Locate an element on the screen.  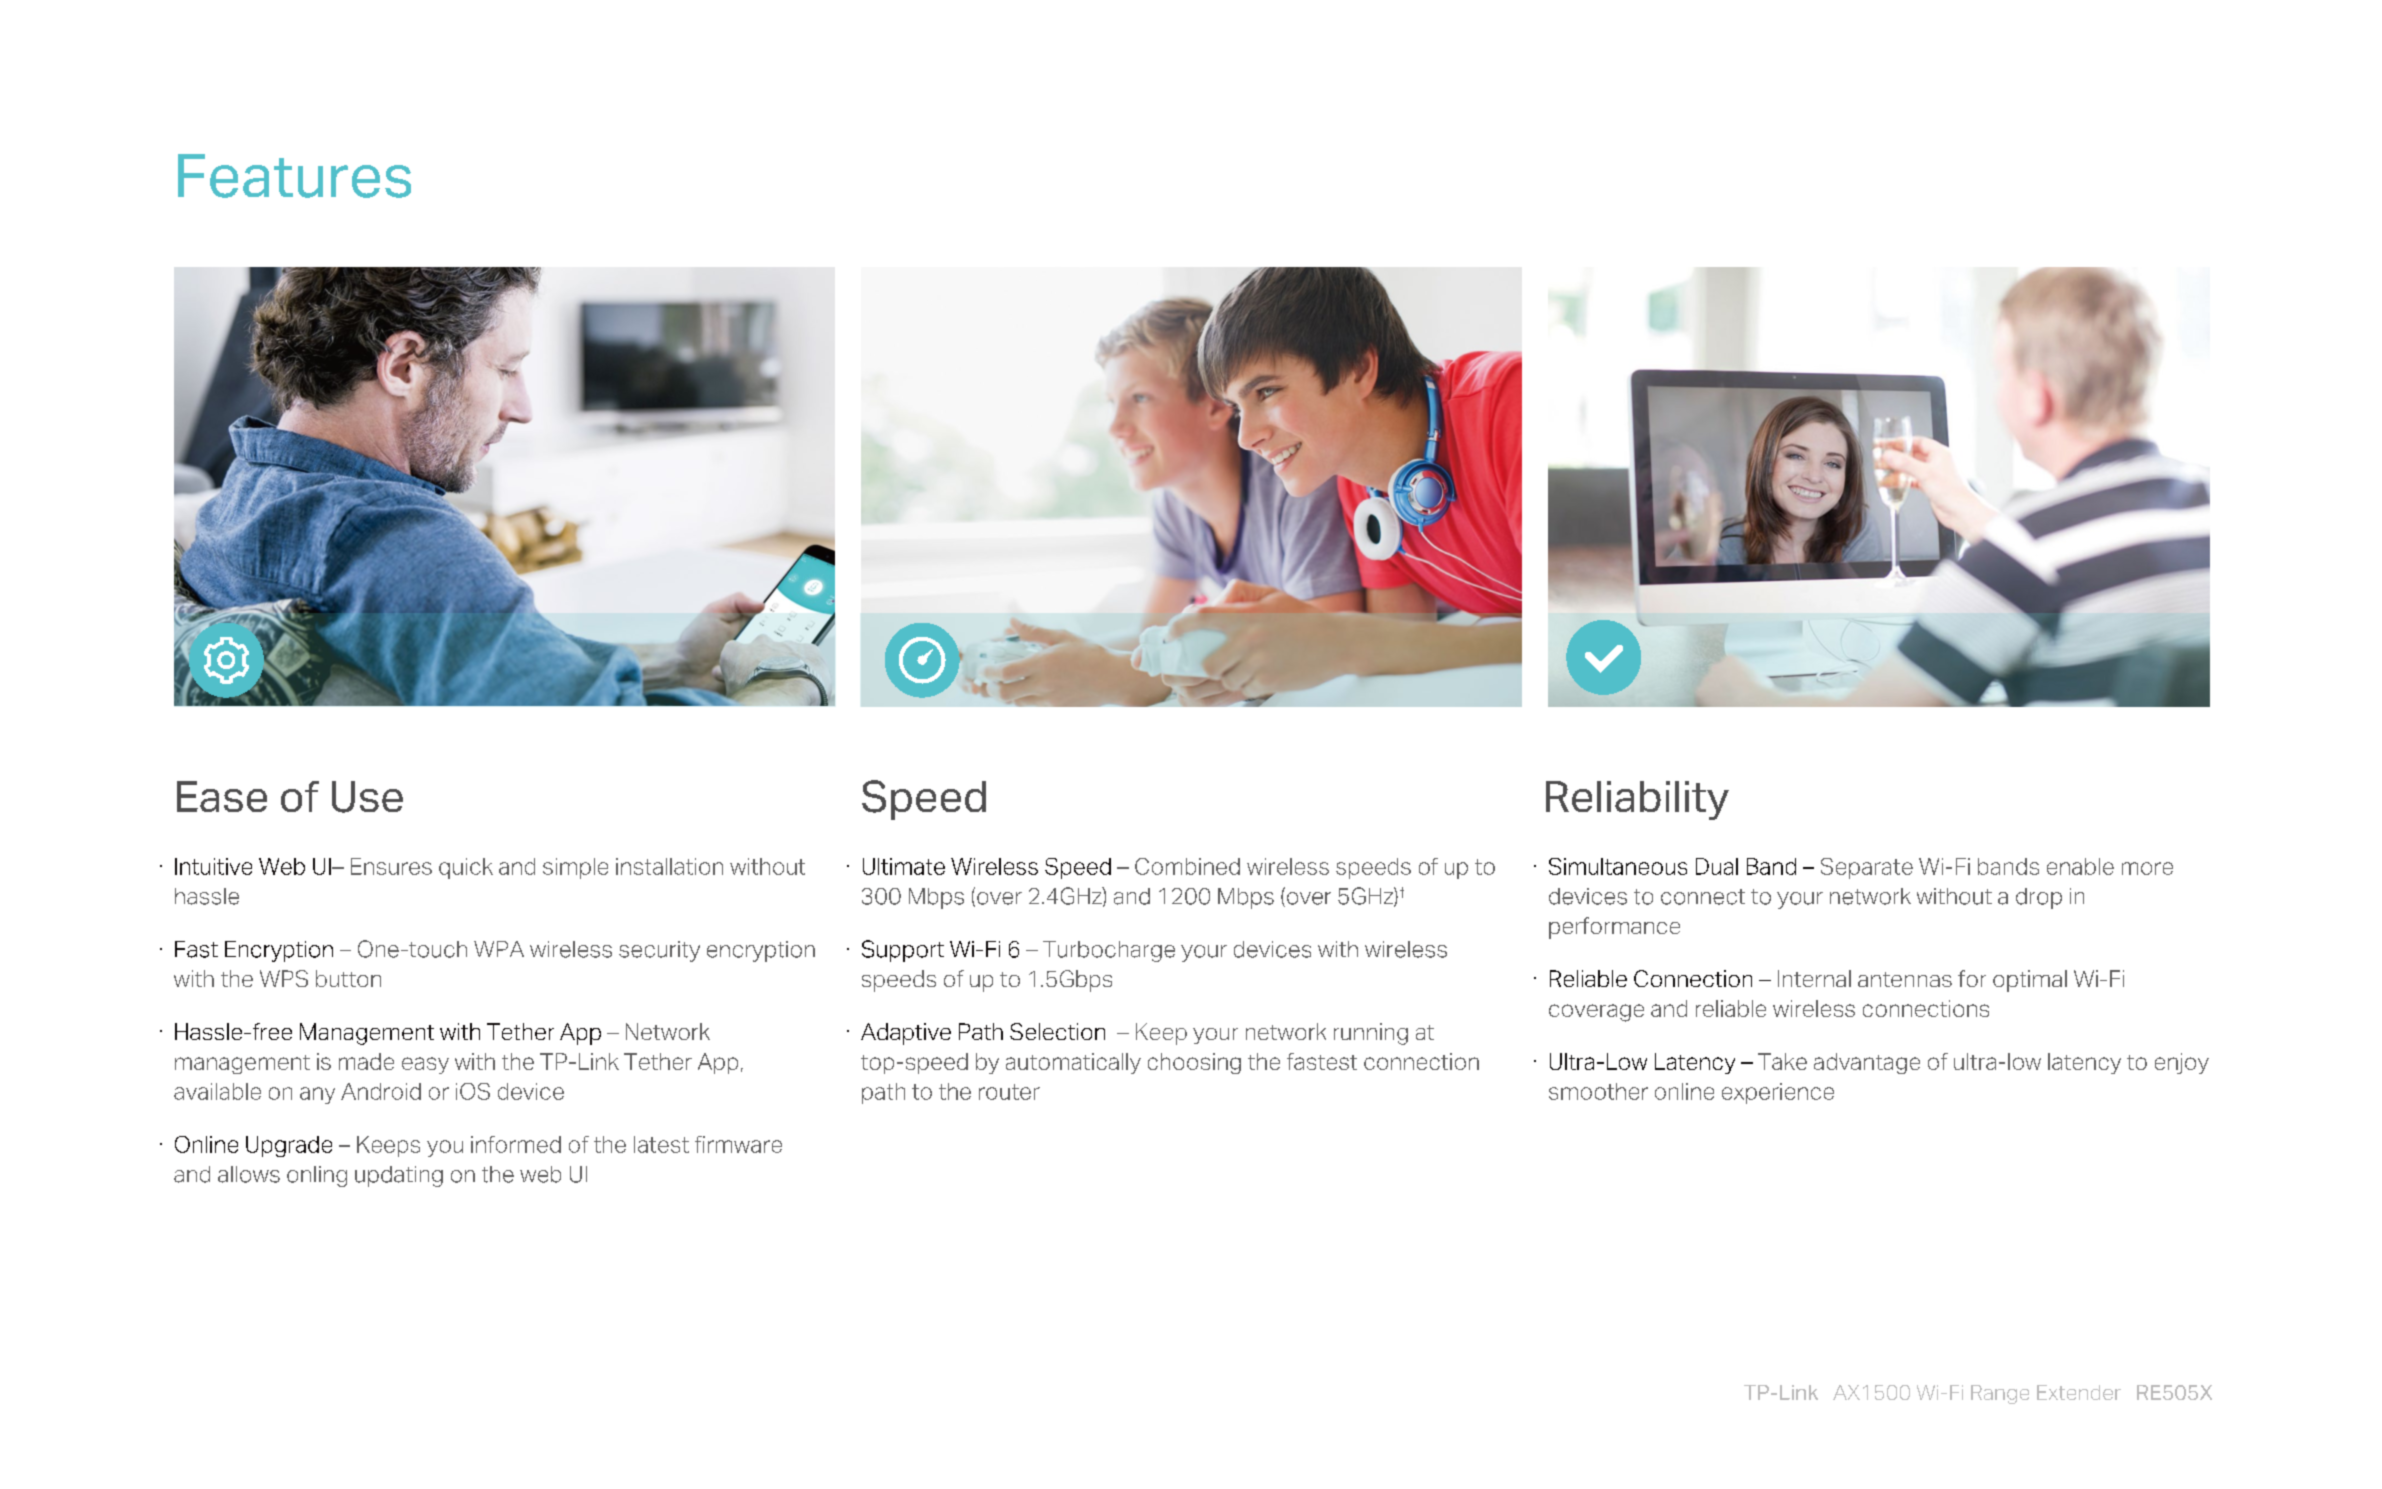
Separate is located at coordinates (1867, 868).
